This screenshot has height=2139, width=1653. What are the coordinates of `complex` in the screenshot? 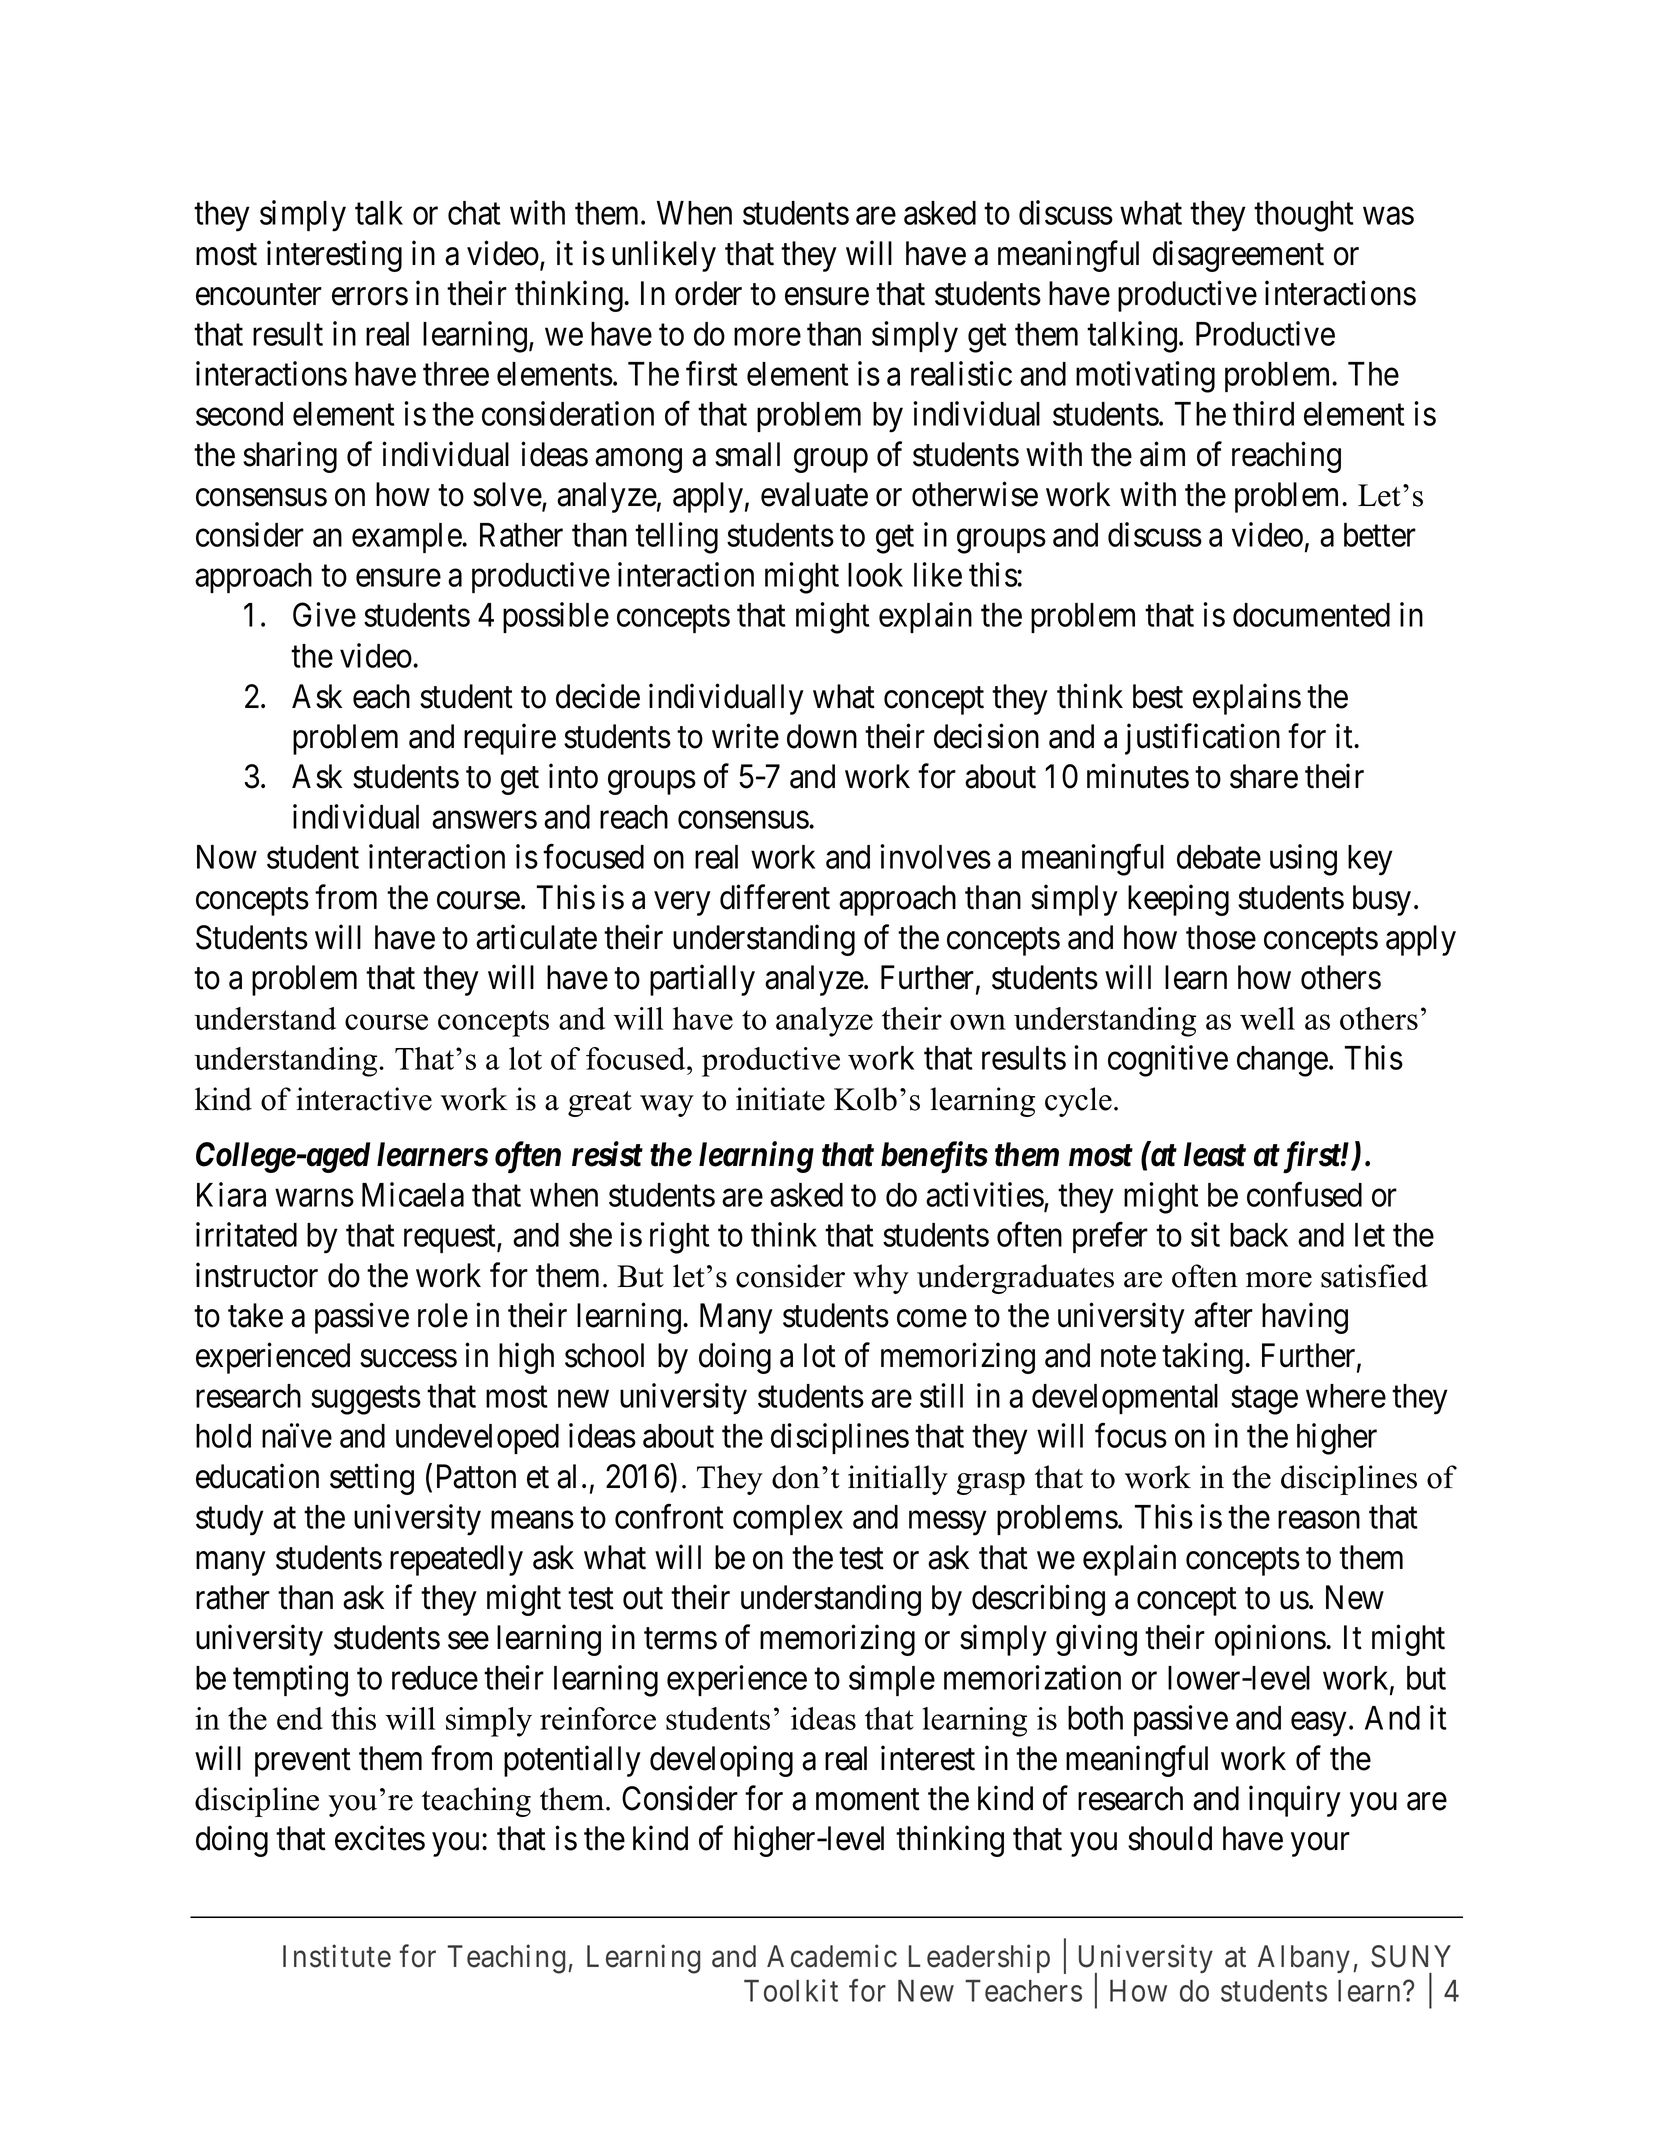 It's located at (788, 1520).
